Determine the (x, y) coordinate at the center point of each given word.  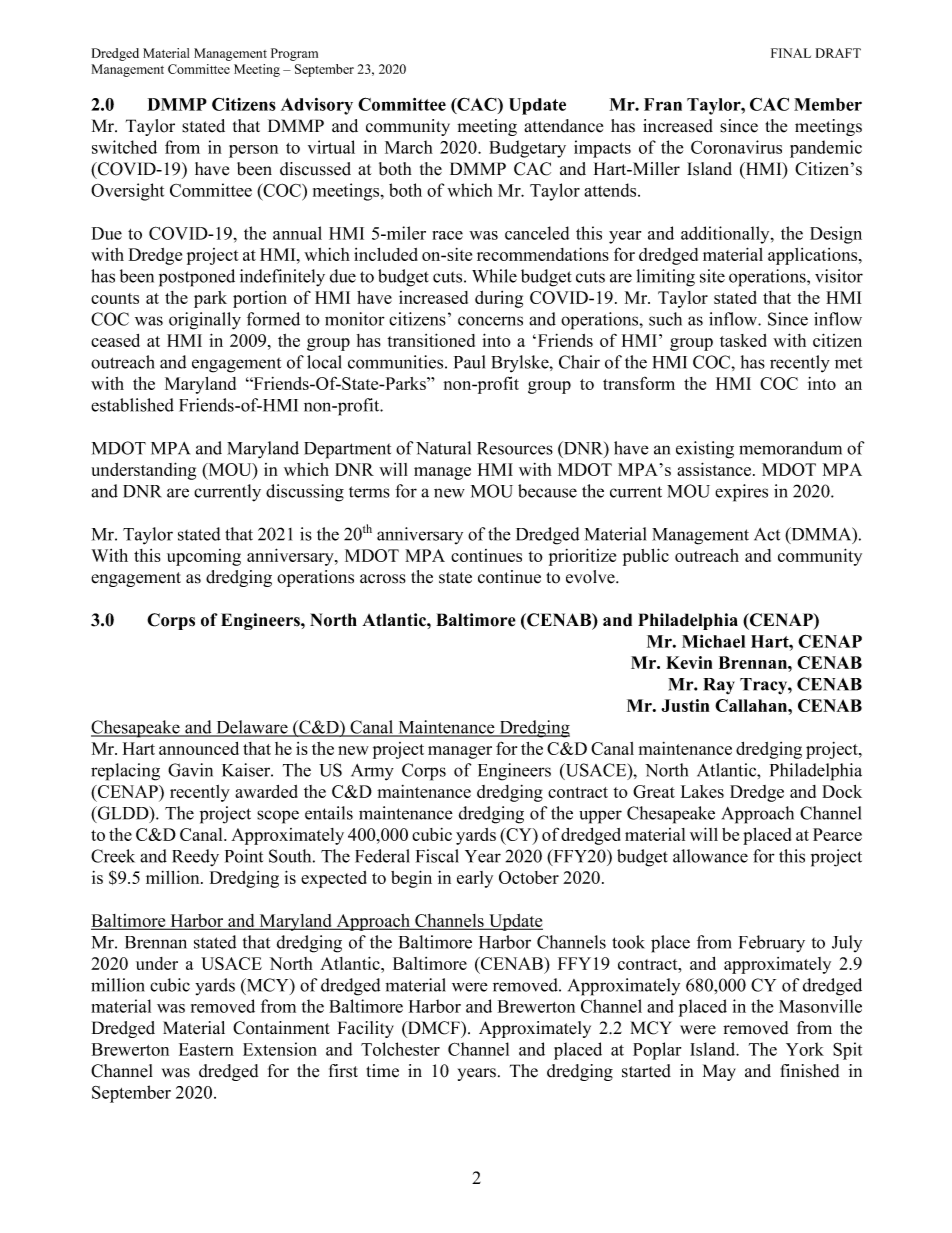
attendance (563, 126)
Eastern (206, 1049)
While (494, 276)
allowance (710, 856)
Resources (515, 448)
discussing (305, 493)
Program (294, 54)
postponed (197, 278)
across (383, 579)
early (475, 879)
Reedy (195, 858)
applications (814, 256)
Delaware (252, 728)
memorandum (790, 448)
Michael (713, 641)
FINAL (791, 53)
